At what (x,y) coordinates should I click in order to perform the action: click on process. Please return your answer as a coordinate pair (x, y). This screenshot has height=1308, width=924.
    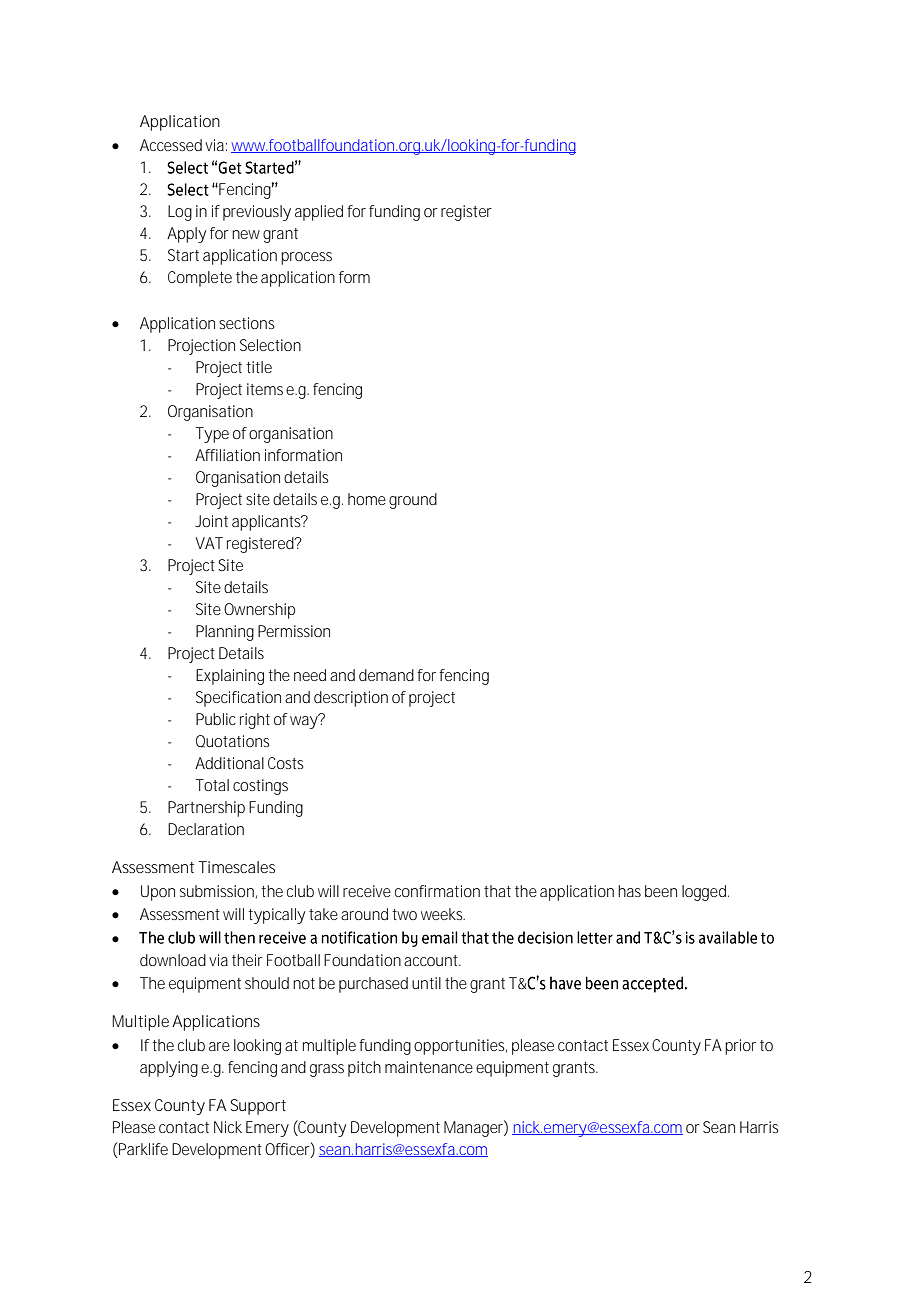
    Looking at the image, I should click on (306, 258).
